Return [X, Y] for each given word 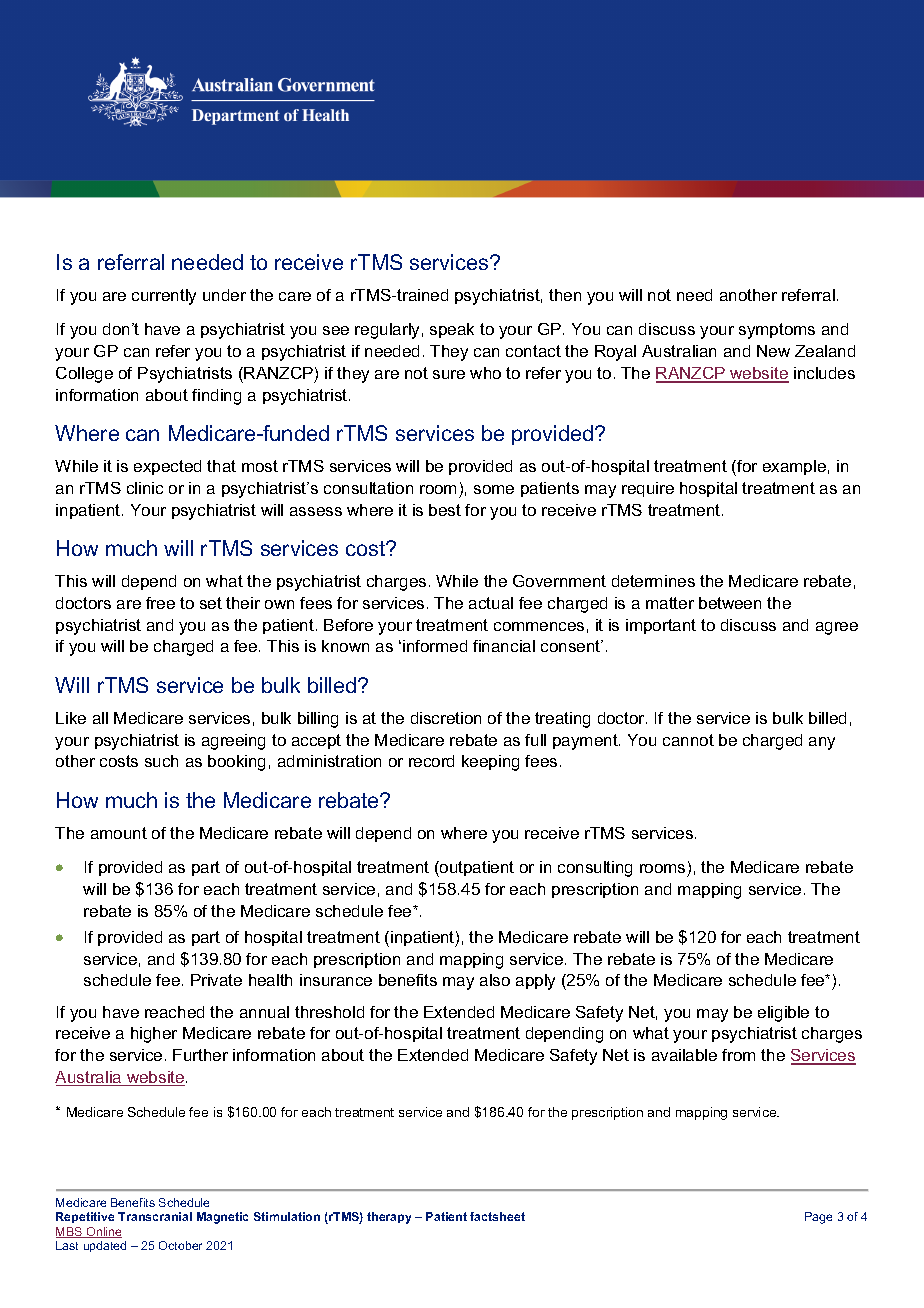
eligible [783, 1014]
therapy [389, 1218]
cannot [688, 740]
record [431, 761]
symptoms [777, 331]
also [495, 980]
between [730, 603]
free [160, 603]
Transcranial [155, 1216]
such [161, 761]
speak [452, 330]
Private [216, 980]
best [445, 510]
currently [164, 297]
